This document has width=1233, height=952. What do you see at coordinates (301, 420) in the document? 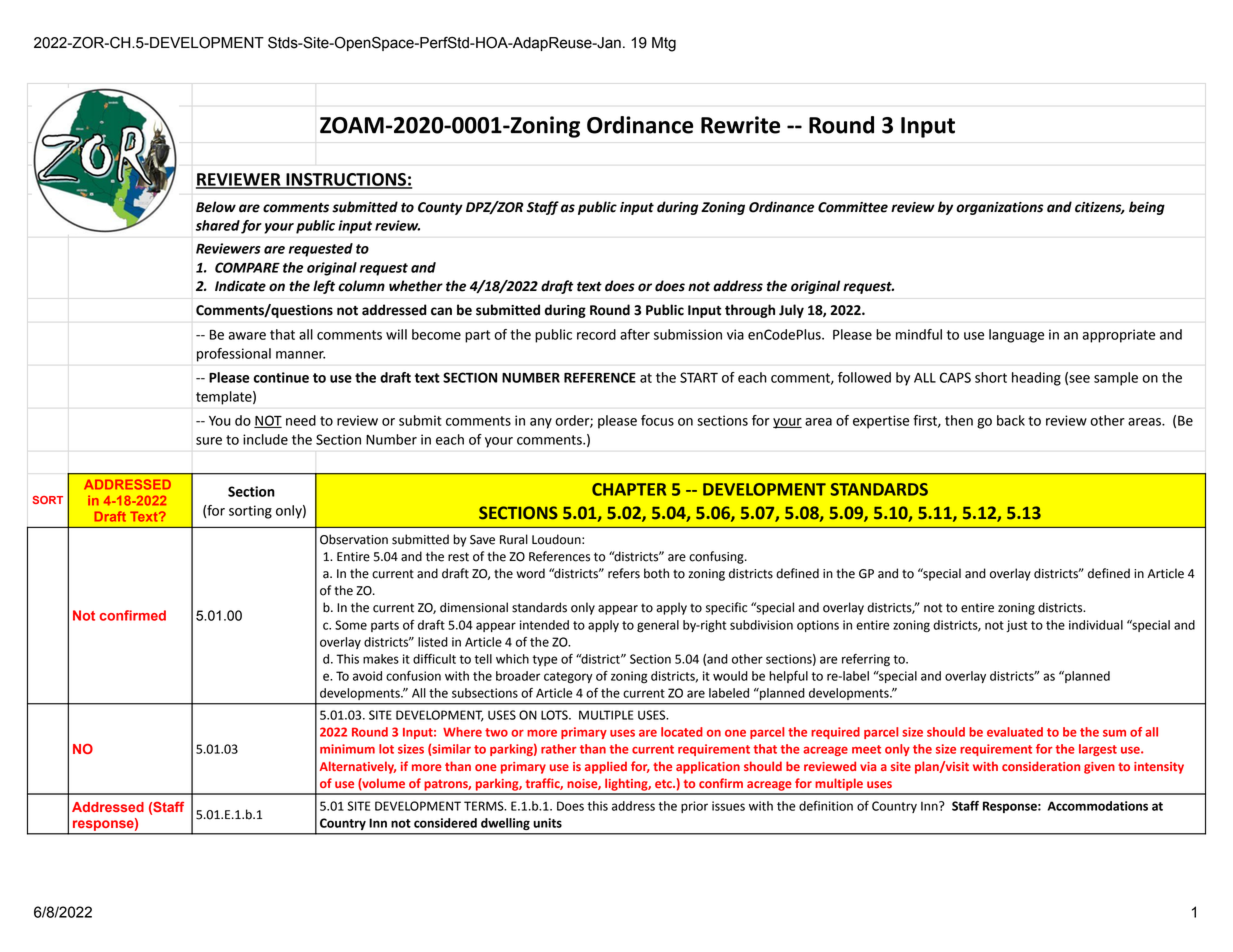
I see `need` at bounding box center [301, 420].
